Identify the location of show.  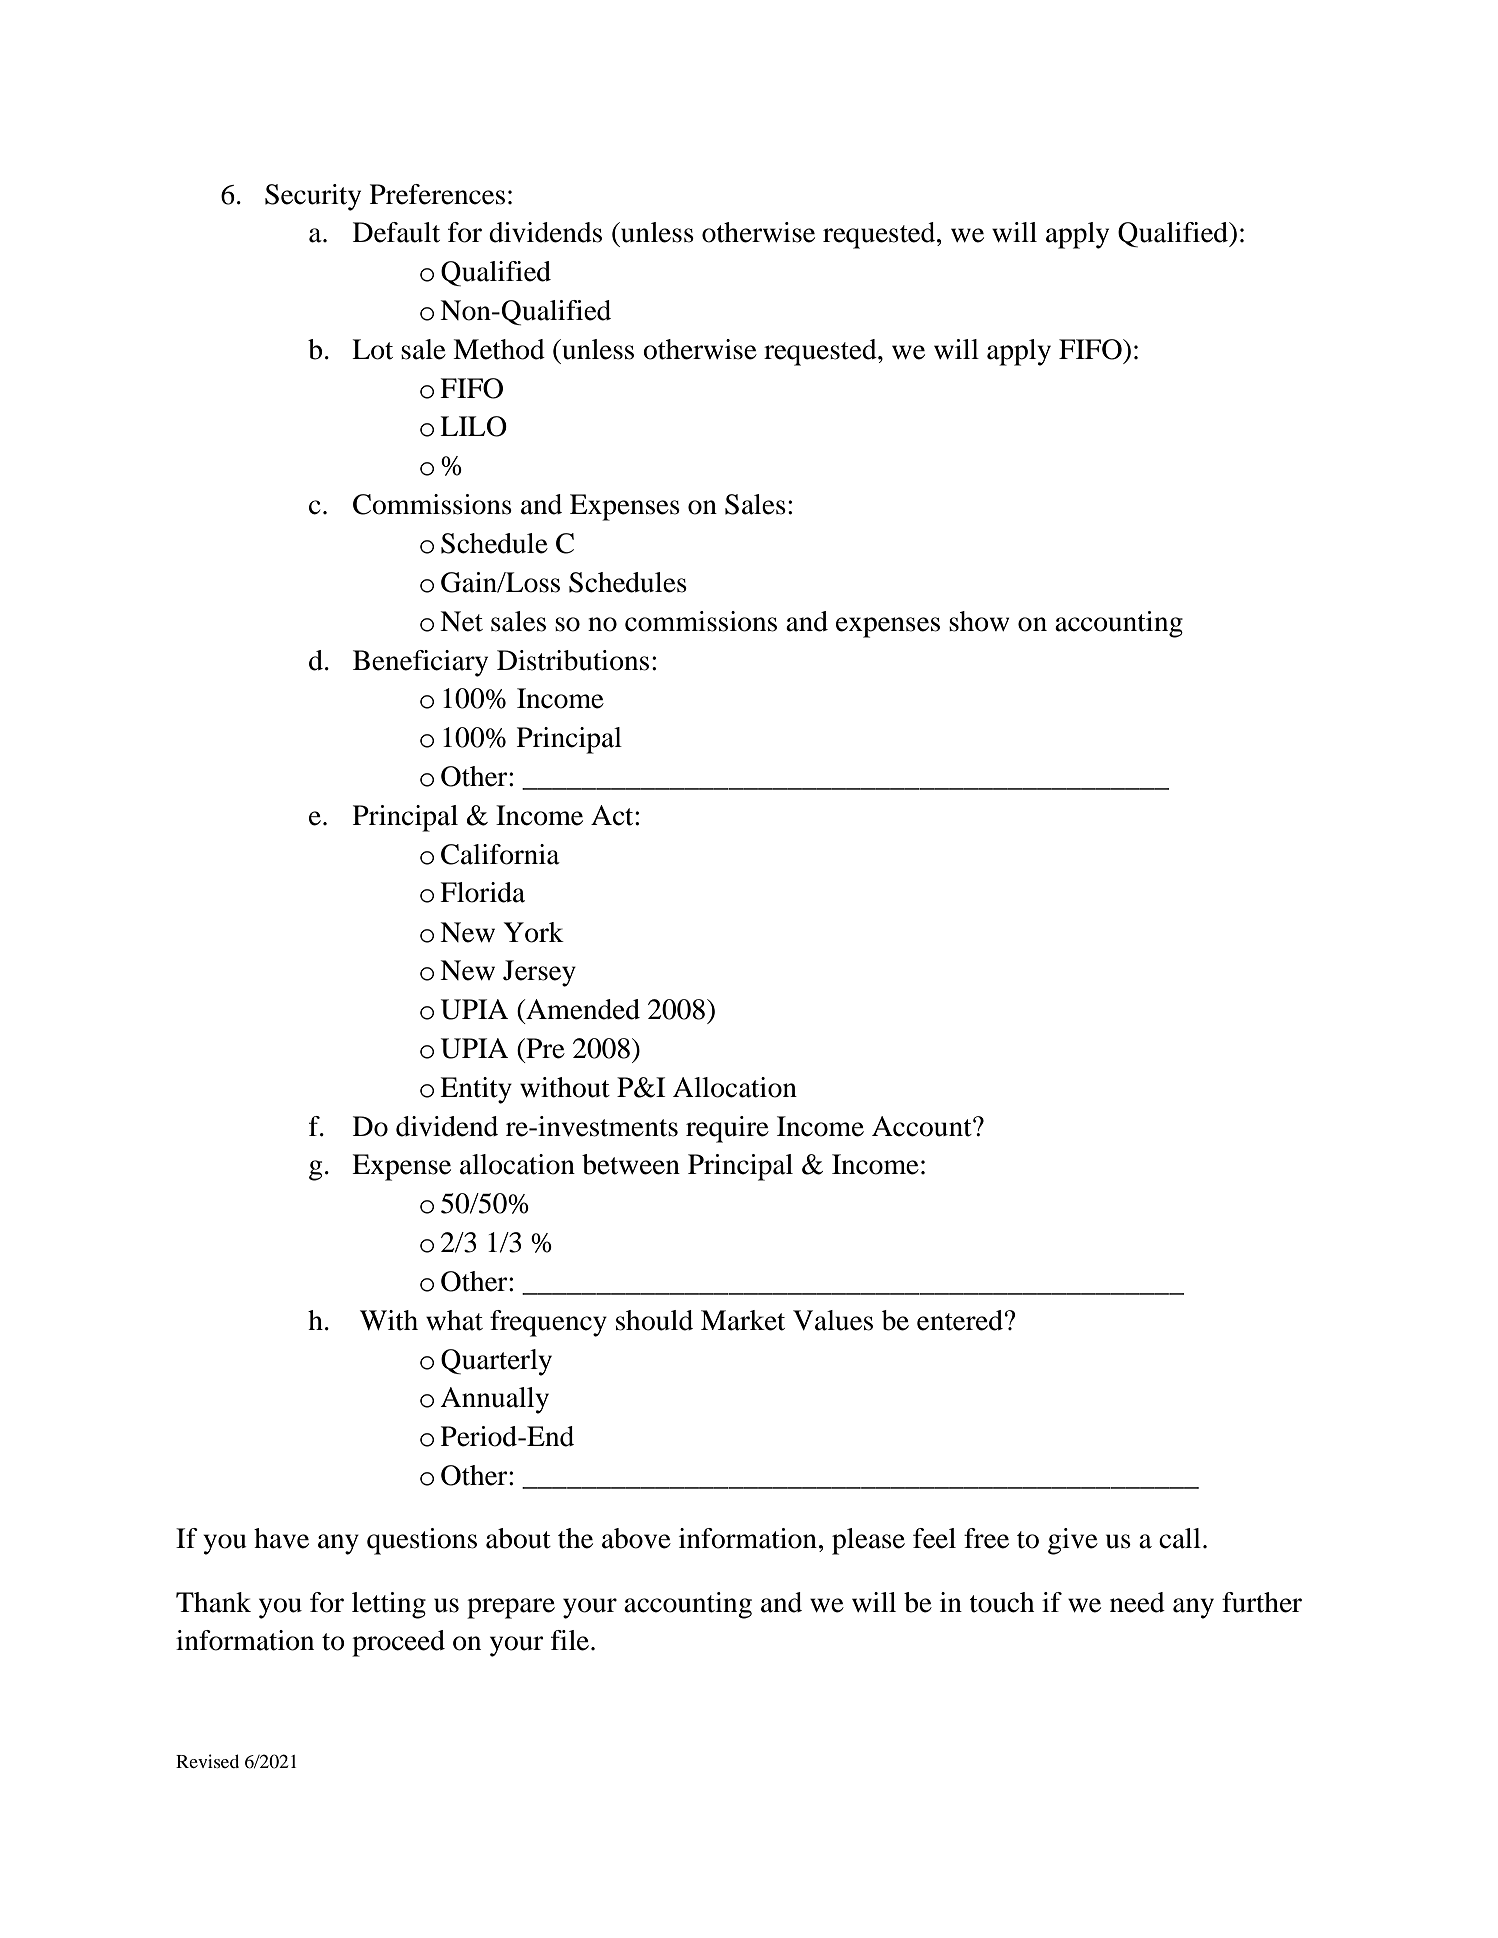
(979, 621).
